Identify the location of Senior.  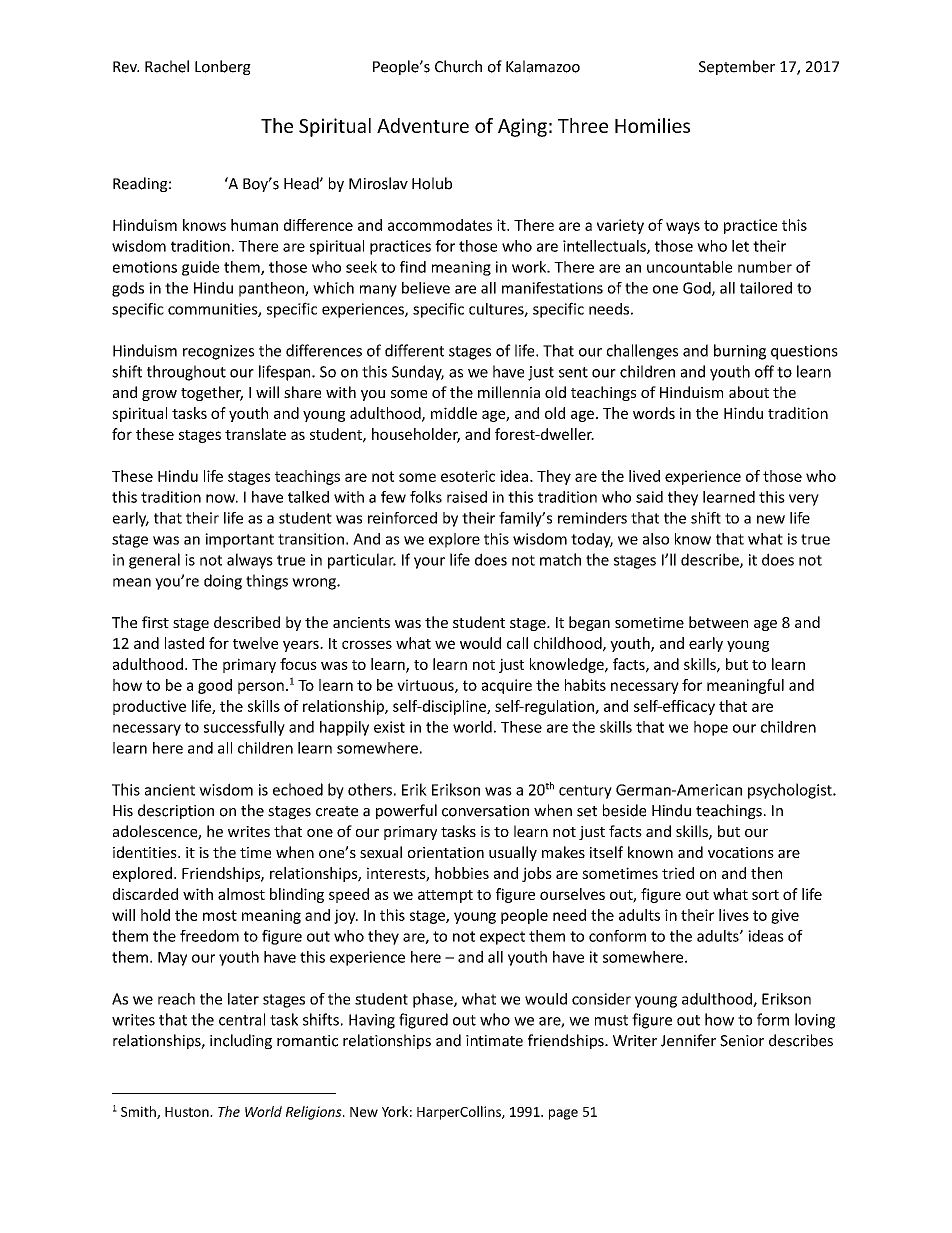
(742, 1041).
